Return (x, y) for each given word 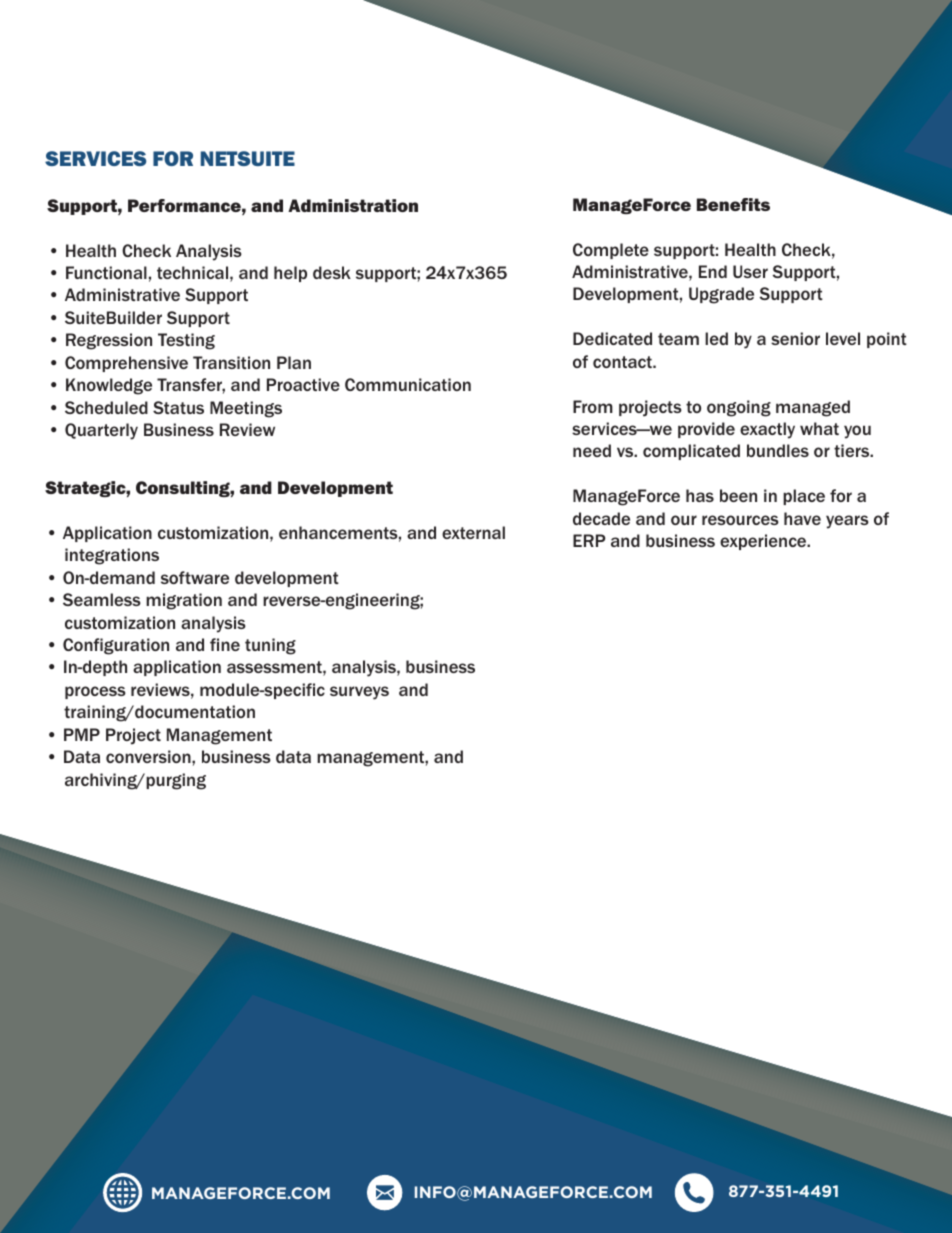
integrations (112, 556)
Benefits (733, 204)
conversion (149, 756)
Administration (353, 205)
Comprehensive (126, 364)
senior (795, 338)
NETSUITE (248, 158)
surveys (359, 693)
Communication (408, 384)
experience (764, 542)
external (473, 532)
